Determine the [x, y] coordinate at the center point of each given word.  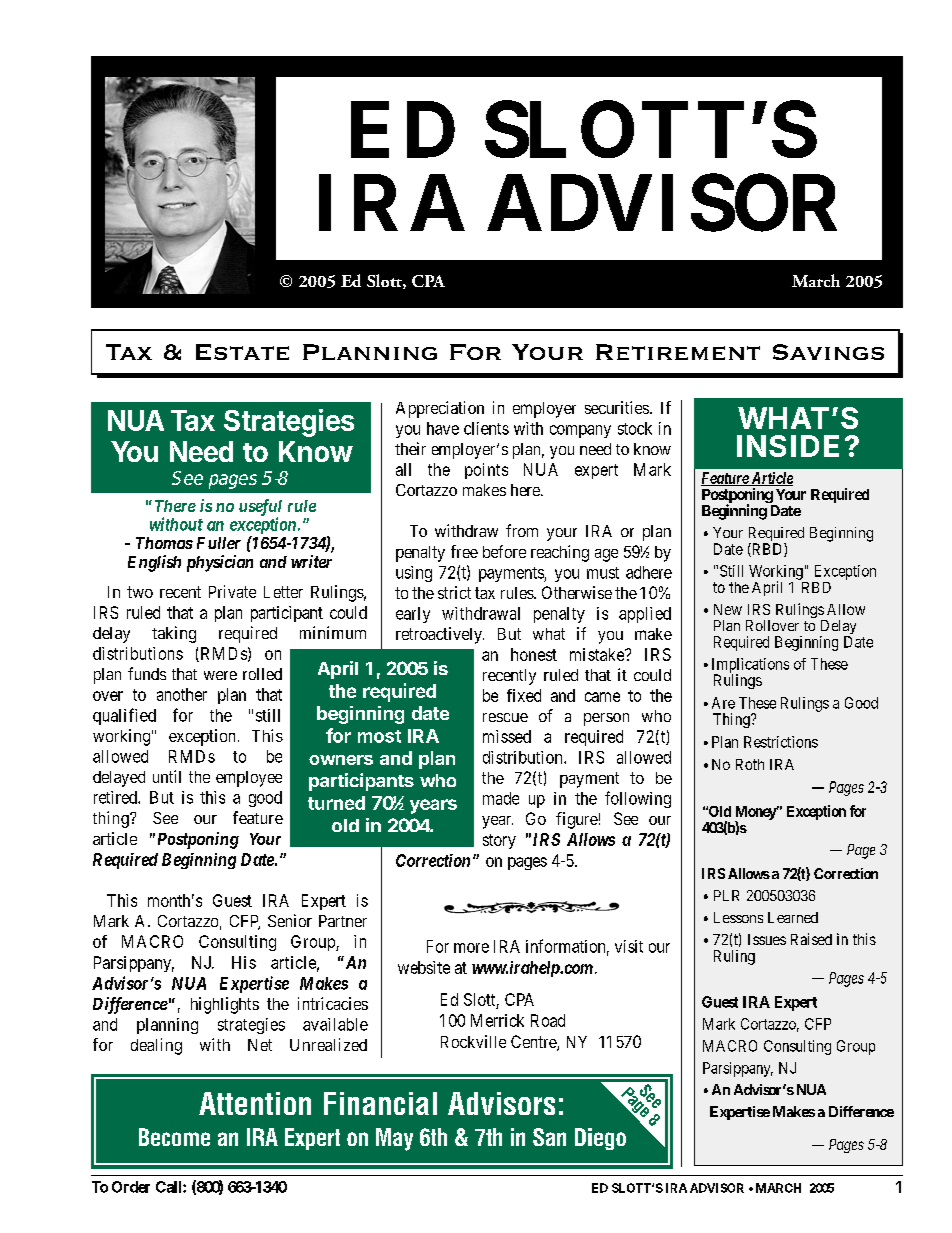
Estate [242, 352]
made [501, 798]
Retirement [678, 352]
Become [174, 1137]
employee [249, 779]
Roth [750, 764]
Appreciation [440, 409]
